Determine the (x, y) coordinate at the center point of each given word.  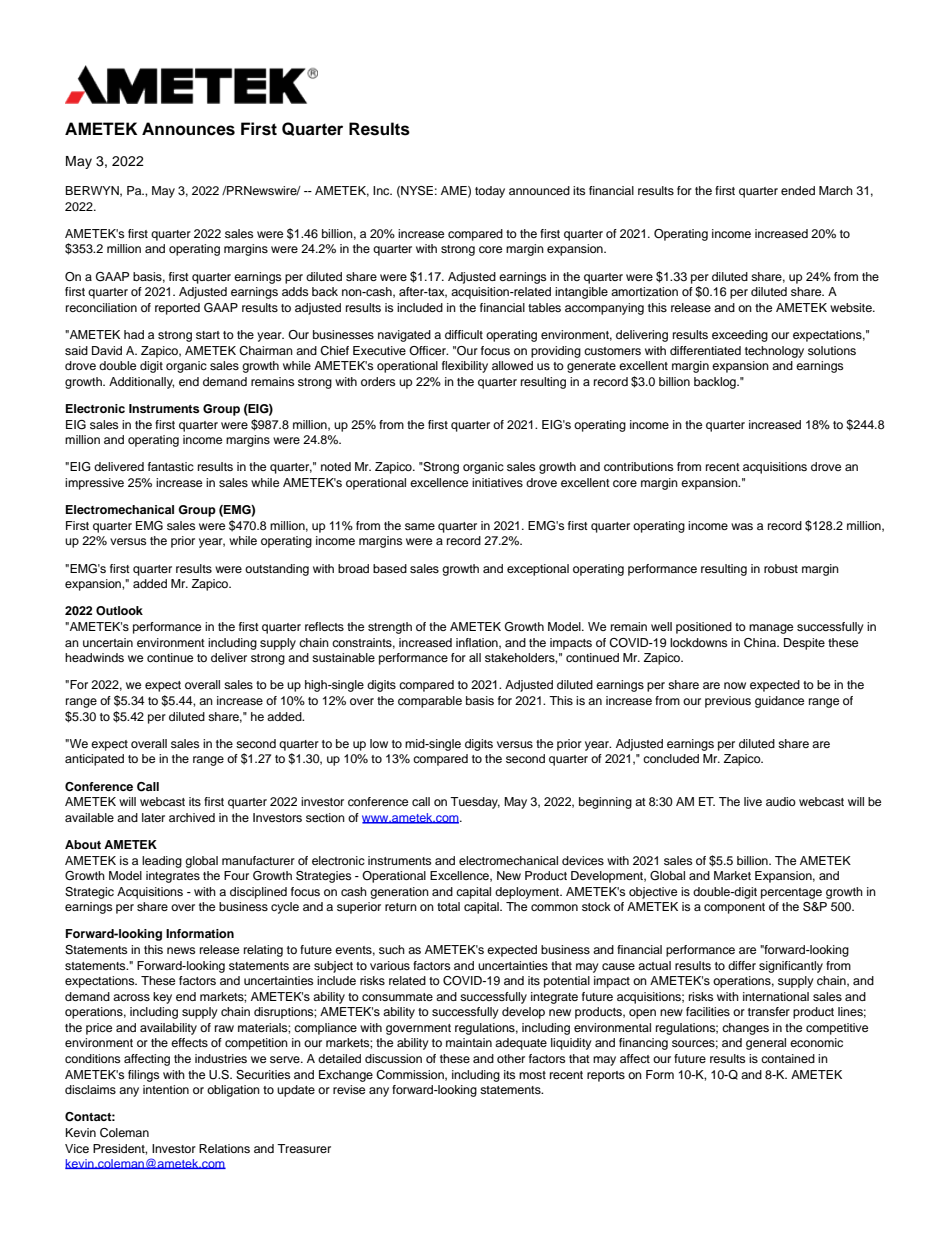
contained (788, 1058)
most (532, 1075)
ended (798, 190)
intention (166, 1089)
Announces (188, 129)
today (490, 192)
